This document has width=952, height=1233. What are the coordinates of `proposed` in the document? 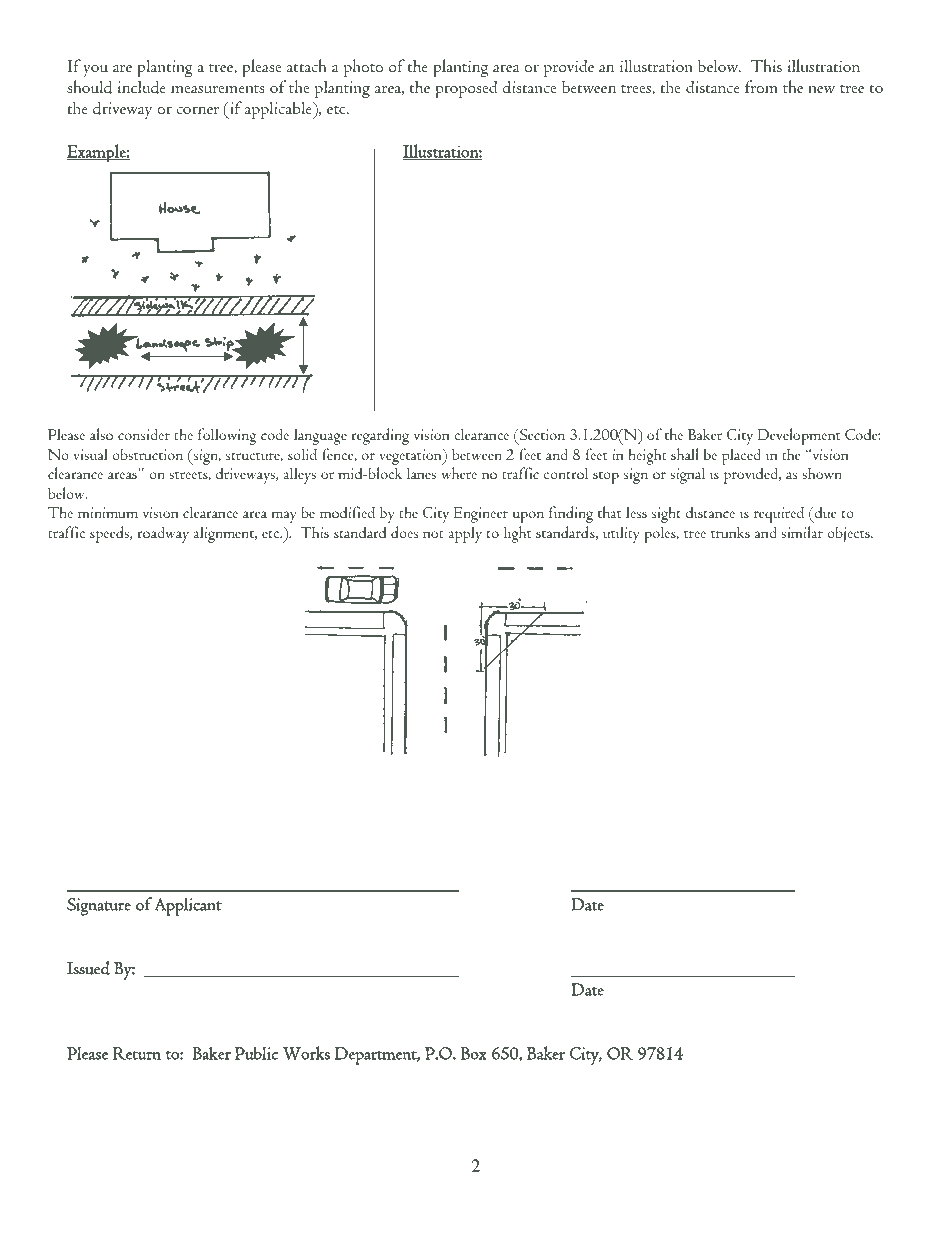 It's located at (467, 89).
